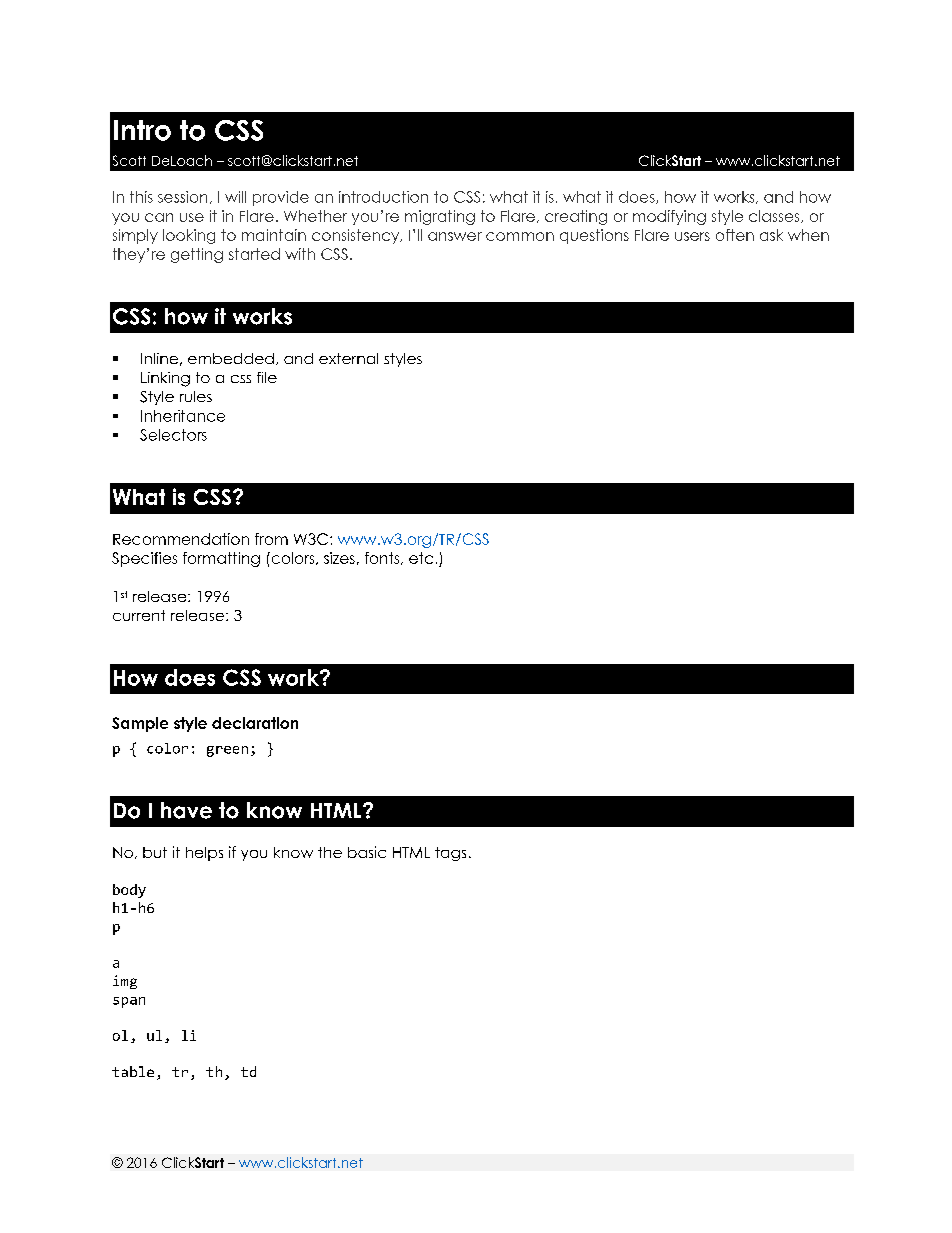 The height and width of the image is (1233, 952). Describe the element at coordinates (383, 558) in the image. I see `fonts` at that location.
